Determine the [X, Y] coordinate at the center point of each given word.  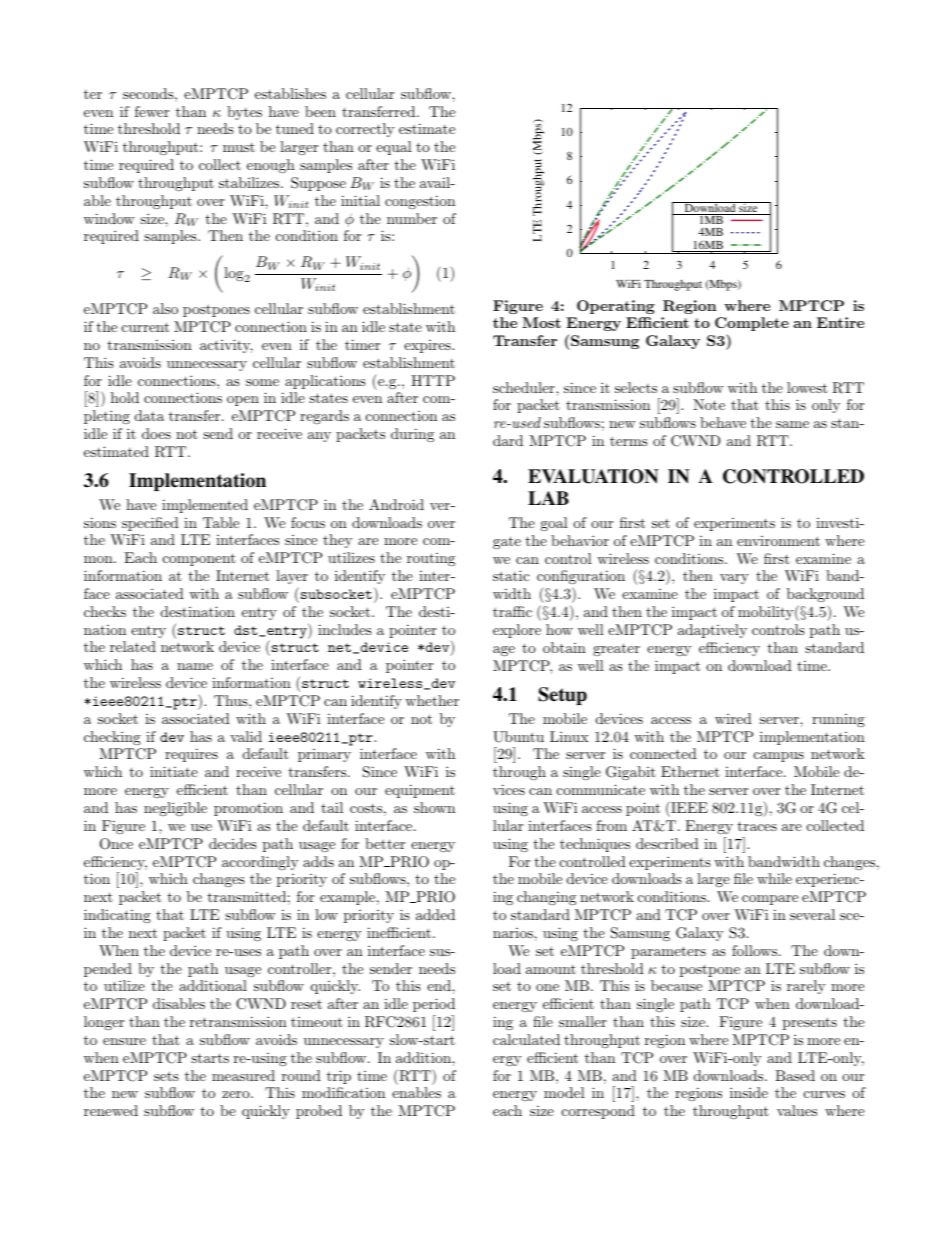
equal [394, 148]
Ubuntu [518, 737]
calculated [526, 1039]
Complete [752, 324]
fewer [152, 111]
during [412, 435]
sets [166, 1076]
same [792, 424]
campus [779, 757]
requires [191, 755]
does [156, 433]
